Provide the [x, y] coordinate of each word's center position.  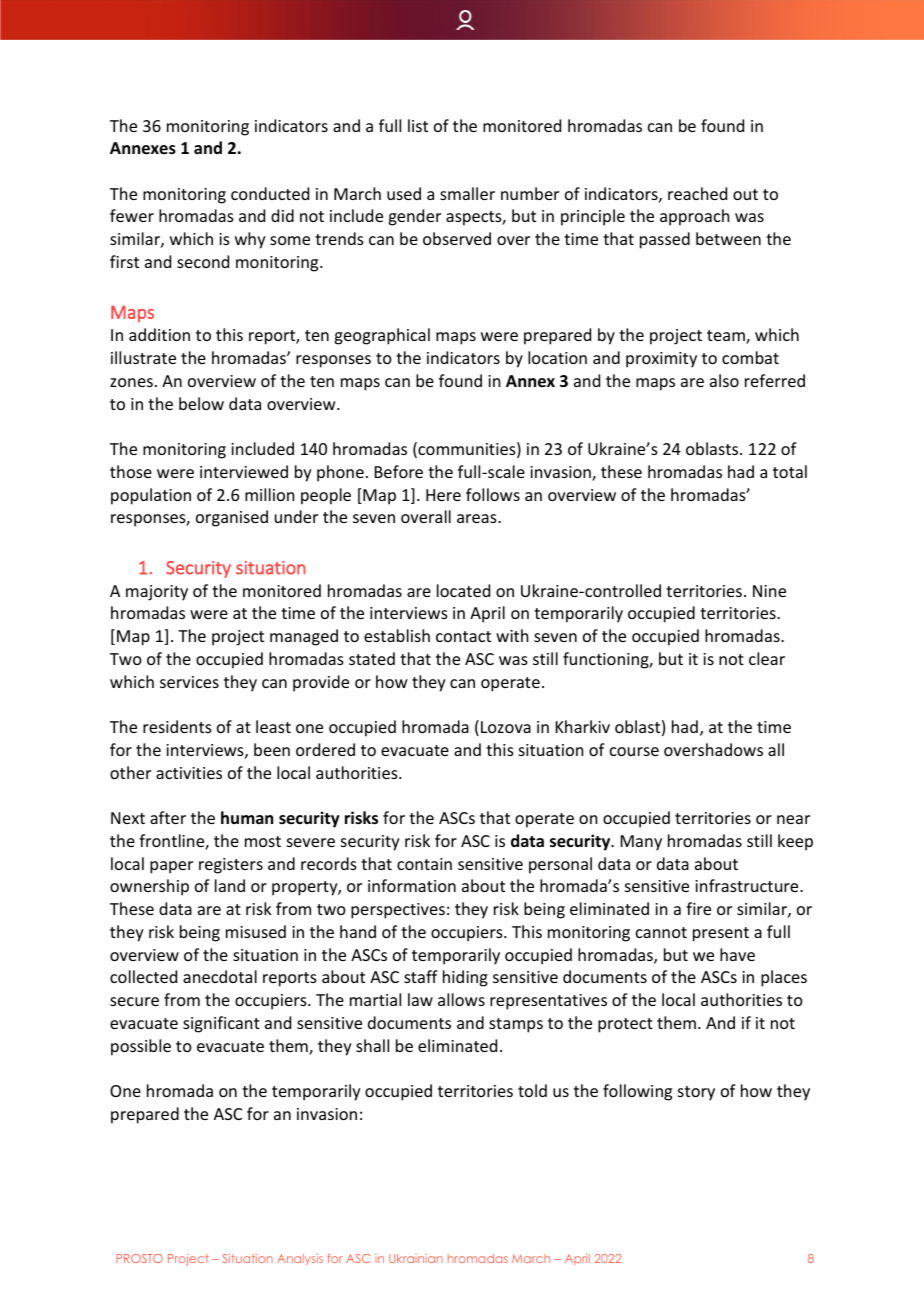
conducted [270, 193]
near [793, 819]
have [737, 954]
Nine [769, 591]
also [724, 380]
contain [424, 864]
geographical [382, 336]
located [463, 590]
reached [697, 193]
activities [189, 773]
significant [221, 1024]
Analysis [300, 1259]
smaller [467, 193]
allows [461, 999]
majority [157, 593]
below [201, 403]
